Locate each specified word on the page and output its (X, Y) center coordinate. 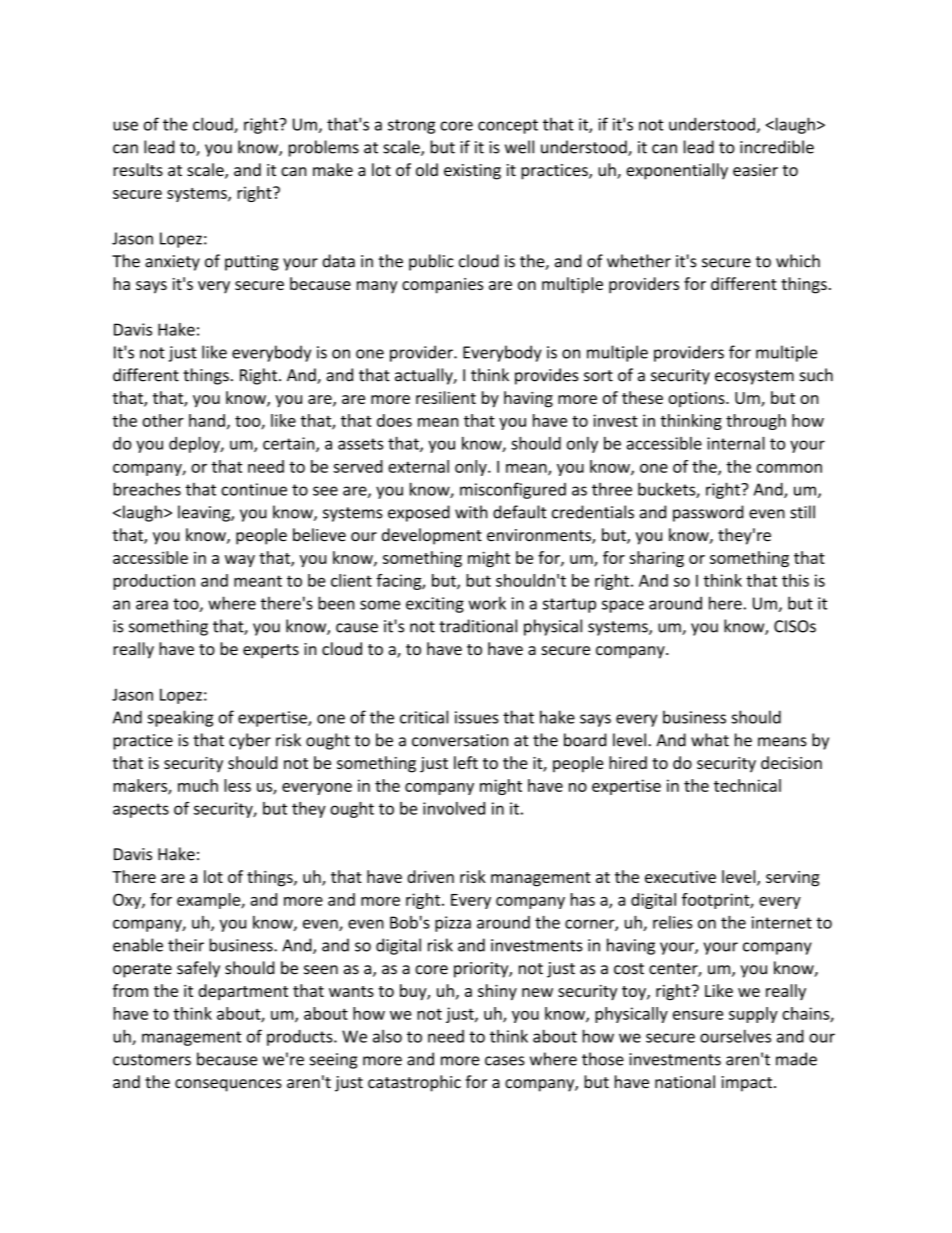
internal (736, 443)
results (138, 169)
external (418, 466)
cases (505, 1061)
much (198, 785)
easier (755, 170)
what (710, 740)
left (466, 762)
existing (472, 172)
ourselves (735, 1036)
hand (207, 420)
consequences (228, 1085)
